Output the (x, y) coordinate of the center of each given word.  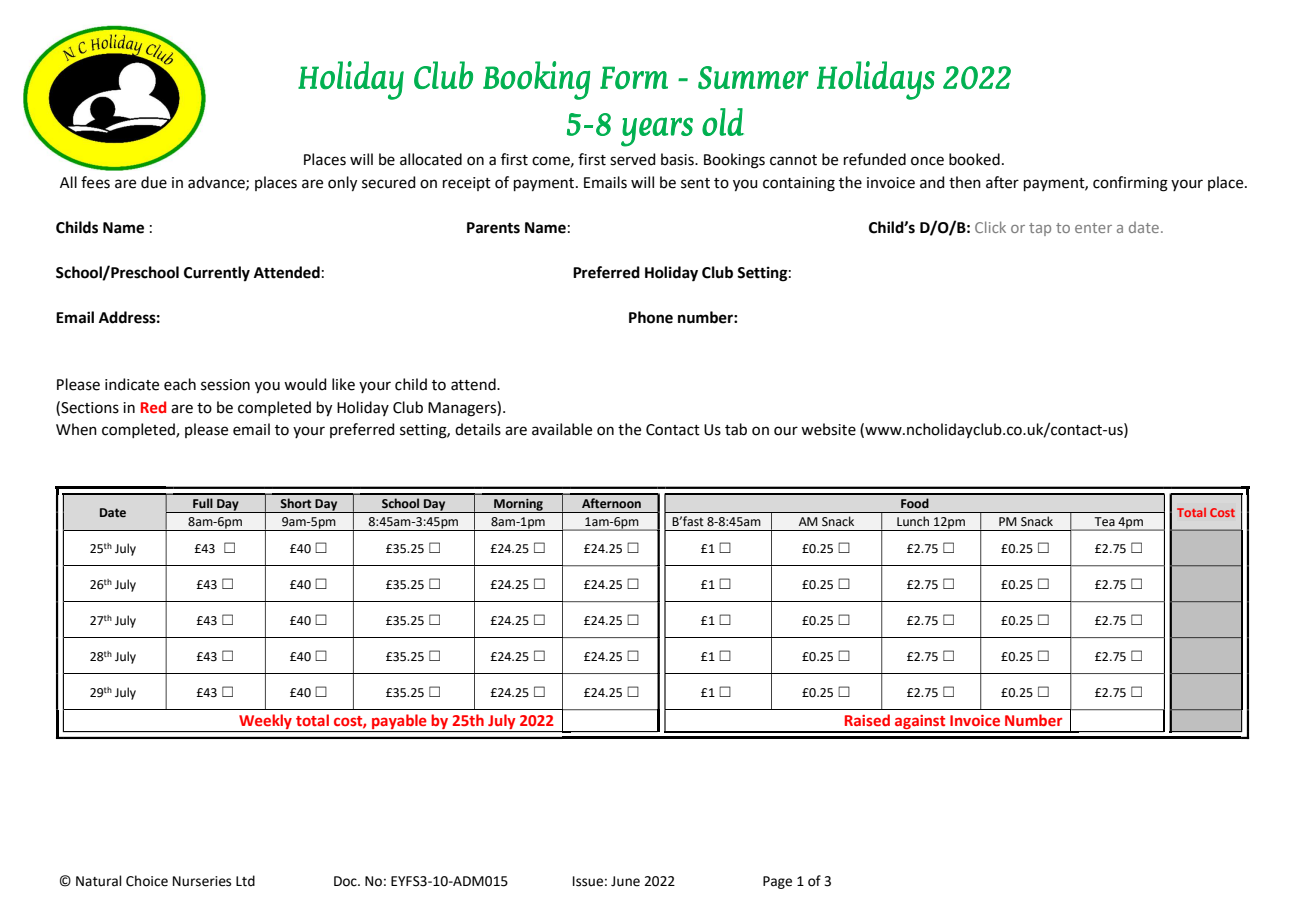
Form (634, 78)
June (625, 881)
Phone (651, 317)
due (154, 182)
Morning (518, 506)
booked (974, 159)
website (828, 429)
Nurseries (202, 881)
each (180, 384)
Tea (1105, 521)
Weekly (265, 723)
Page (777, 882)
